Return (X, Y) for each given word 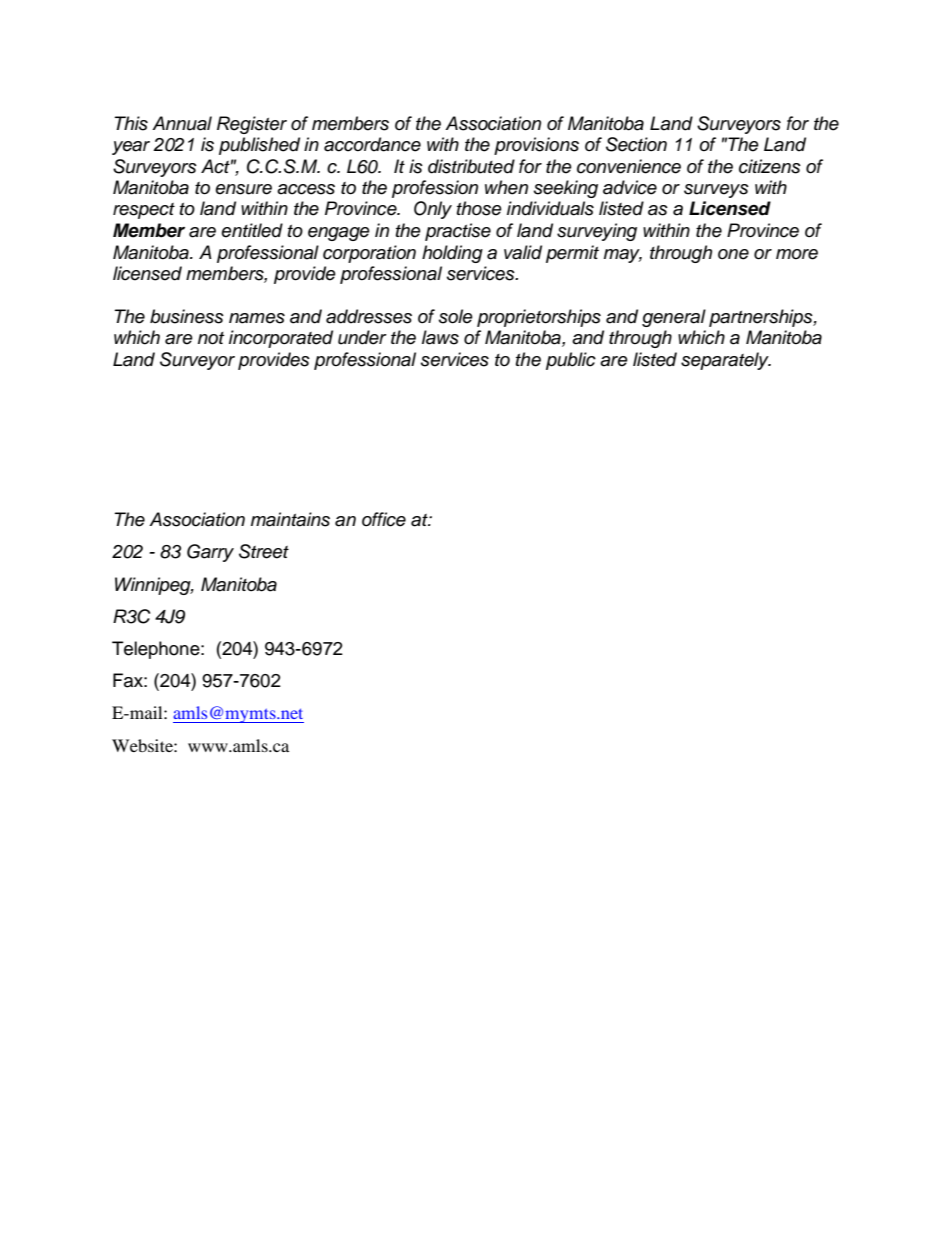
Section (636, 144)
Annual (182, 123)
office (384, 519)
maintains (290, 519)
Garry (210, 553)
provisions (536, 146)
